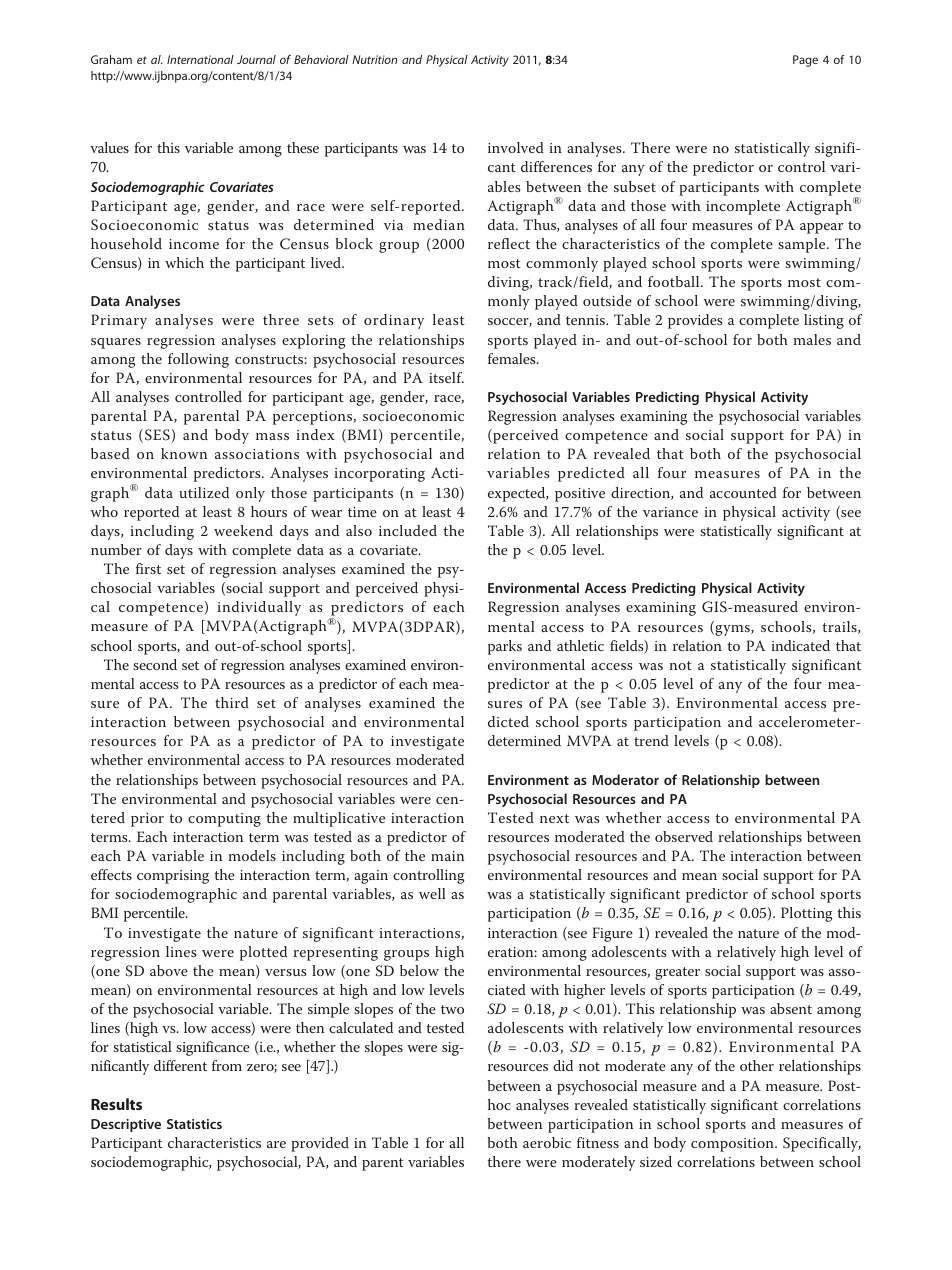  I want to click on accounted, so click(743, 492).
